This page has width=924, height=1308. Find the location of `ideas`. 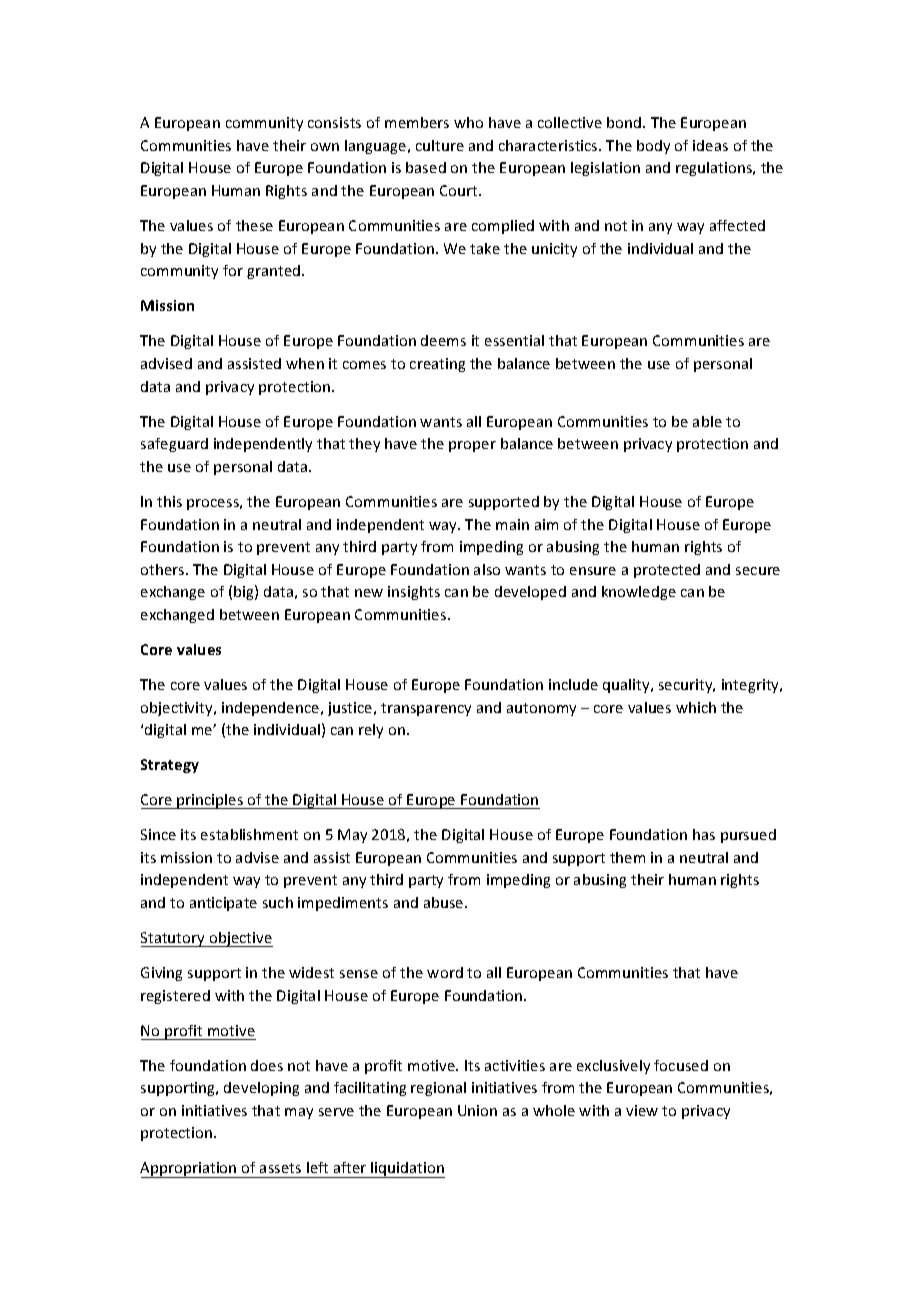

ideas is located at coordinates (710, 145).
